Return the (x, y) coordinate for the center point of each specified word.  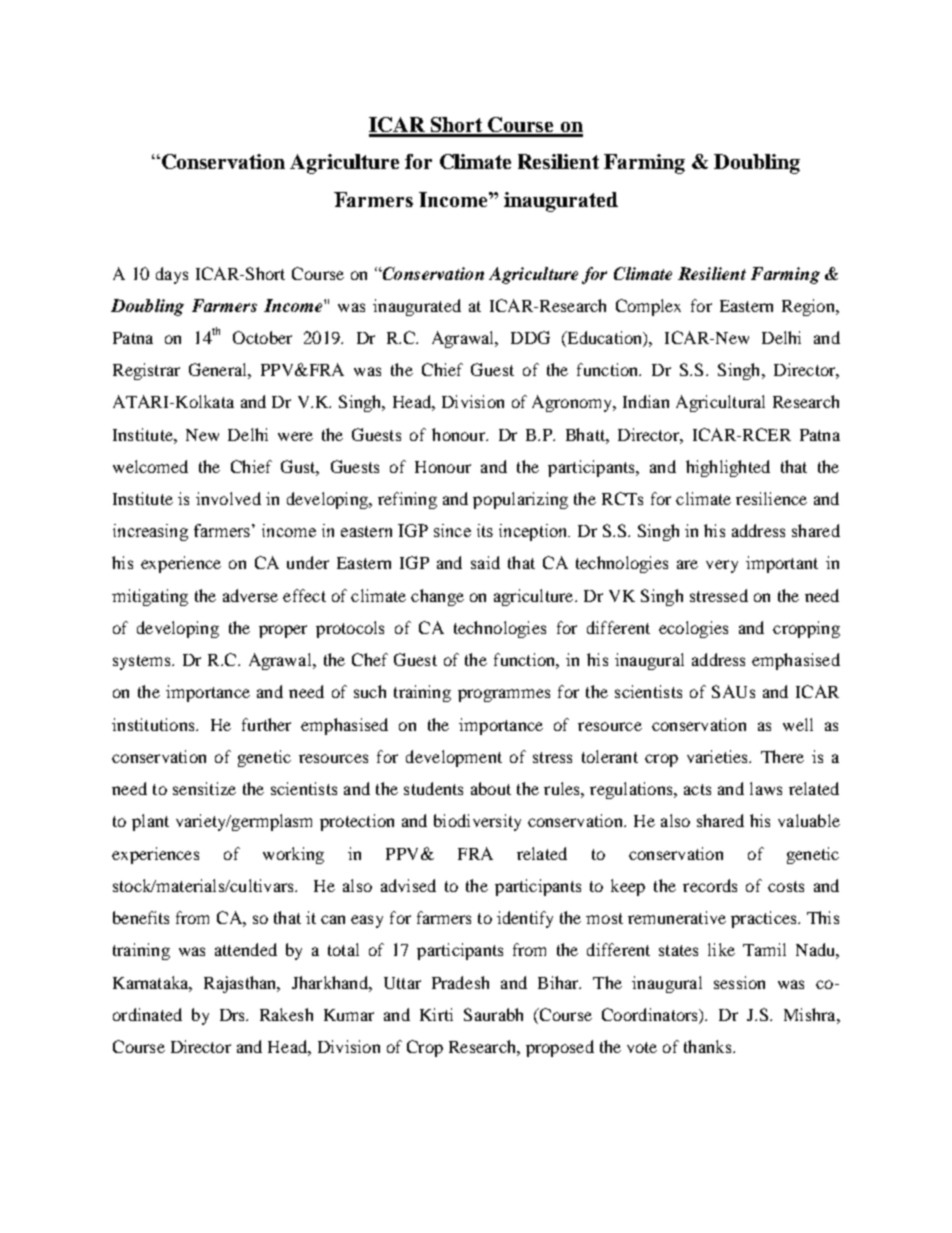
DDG (530, 337)
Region (809, 307)
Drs (233, 1015)
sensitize (204, 788)
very (722, 566)
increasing (150, 532)
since (452, 530)
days (172, 275)
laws (766, 788)
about (491, 788)
